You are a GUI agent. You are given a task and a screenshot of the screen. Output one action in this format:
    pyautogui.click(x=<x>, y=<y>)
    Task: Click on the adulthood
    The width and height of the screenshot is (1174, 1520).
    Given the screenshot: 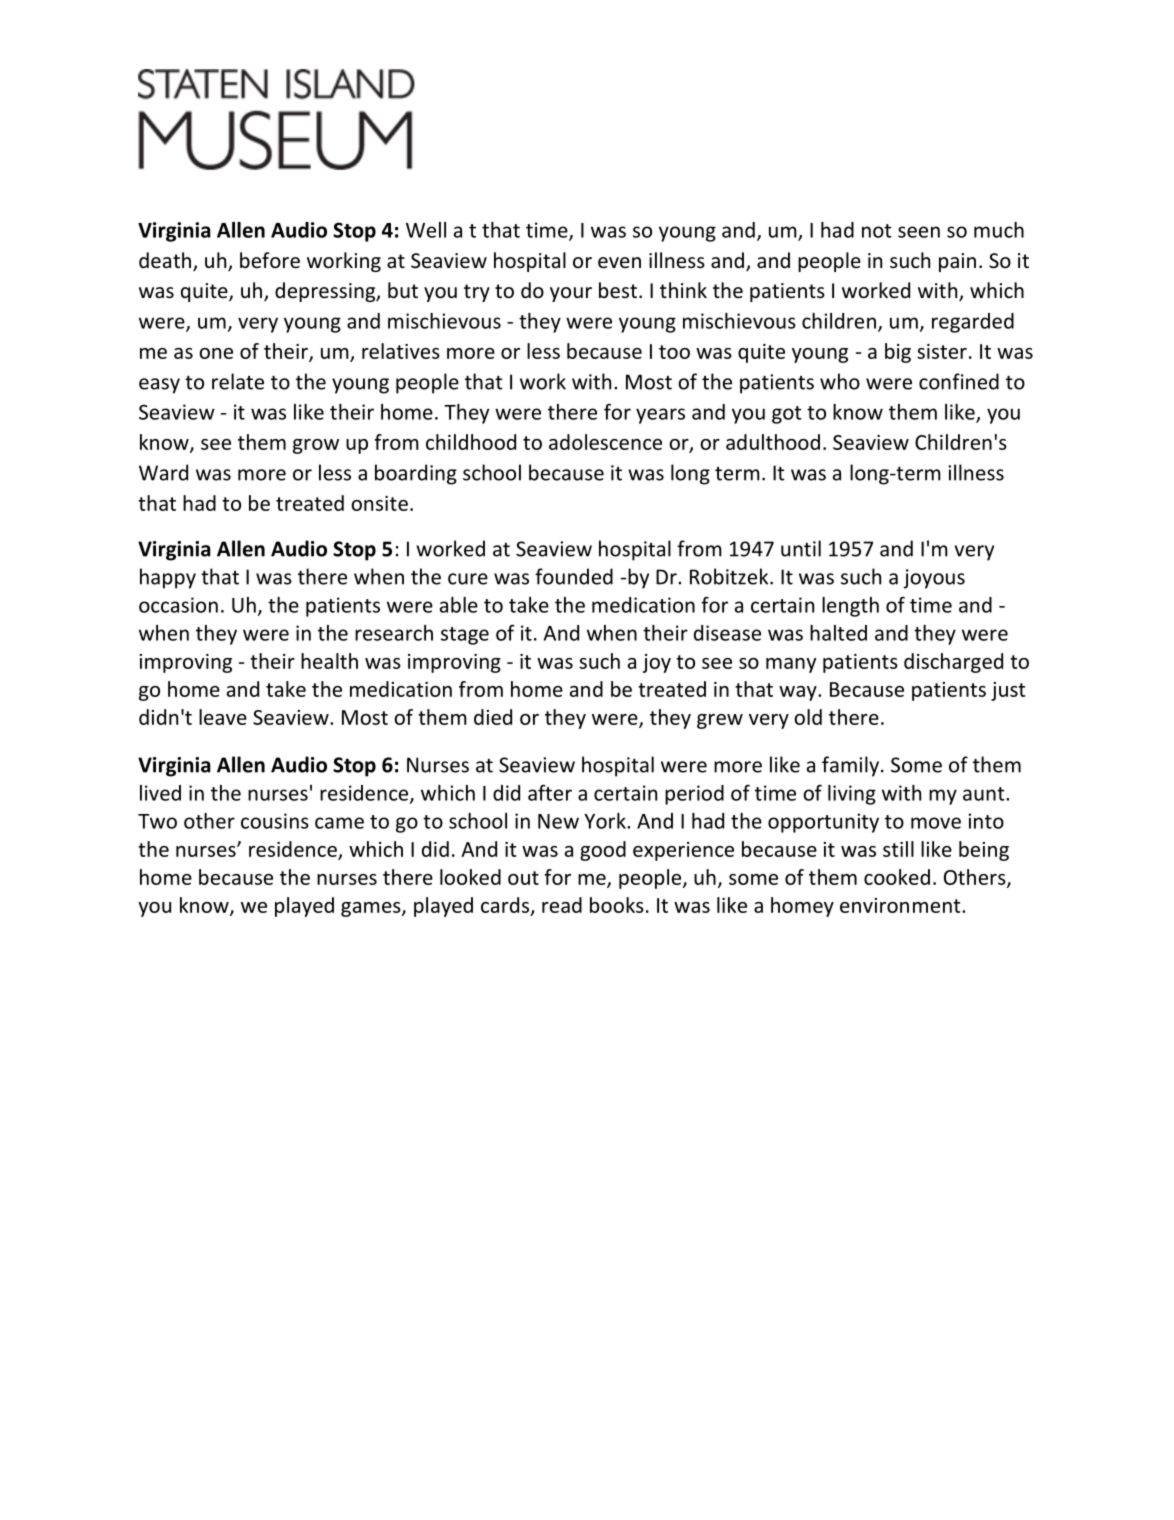 What is the action you would take?
    pyautogui.click(x=773, y=442)
